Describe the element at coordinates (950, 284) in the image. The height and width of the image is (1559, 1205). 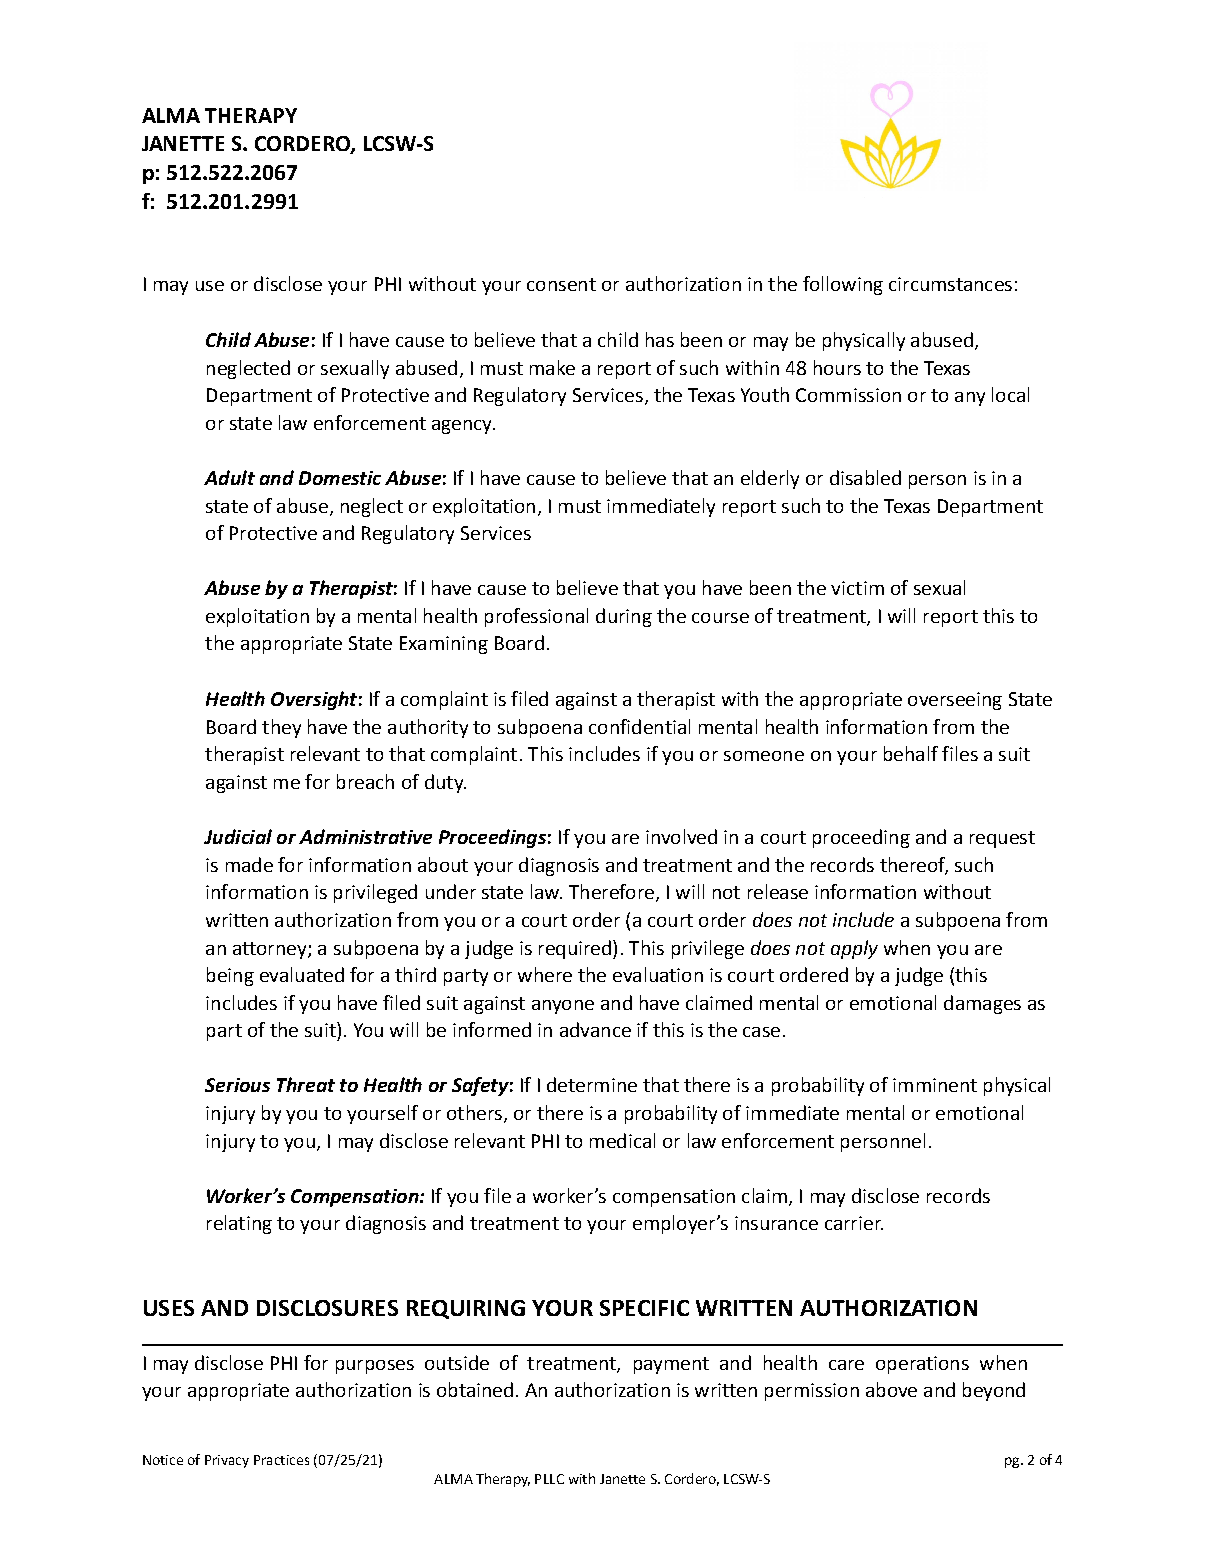
I see `circumstances` at that location.
